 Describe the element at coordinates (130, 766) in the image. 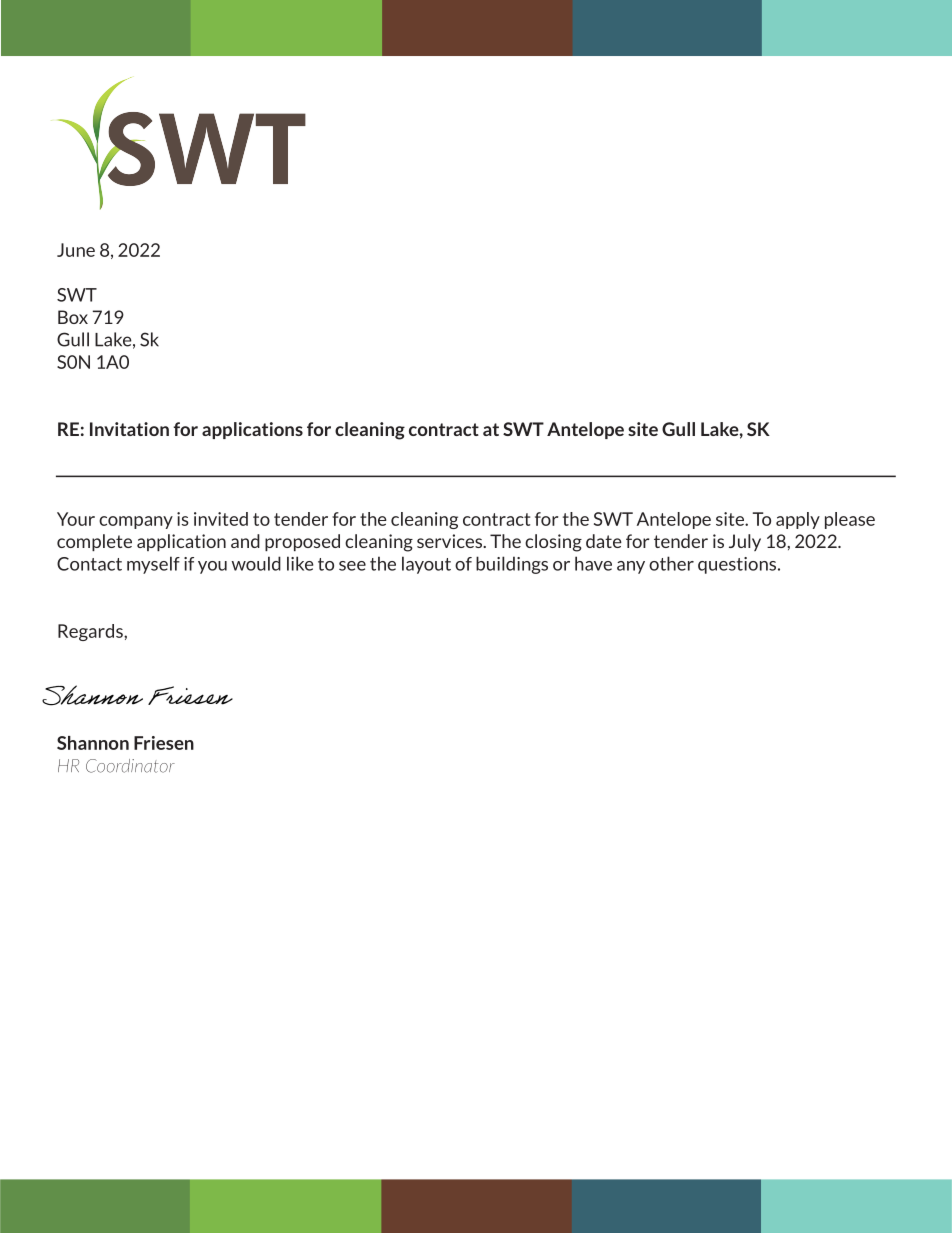

I see `Coordinator` at that location.
